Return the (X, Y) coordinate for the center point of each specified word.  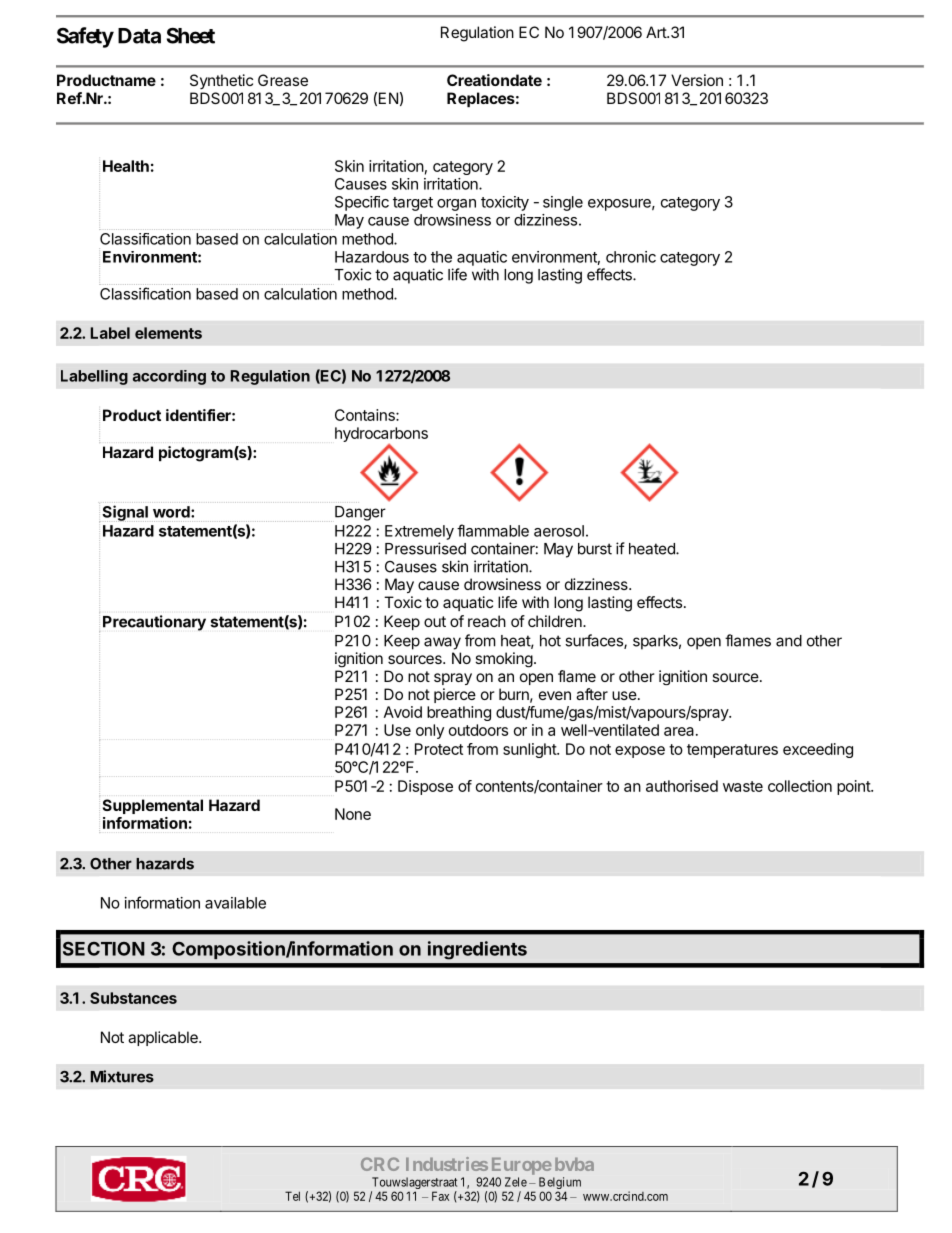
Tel (292, 1196)
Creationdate (494, 80)
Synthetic (221, 81)
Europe (522, 1166)
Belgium (560, 1184)
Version (697, 80)
